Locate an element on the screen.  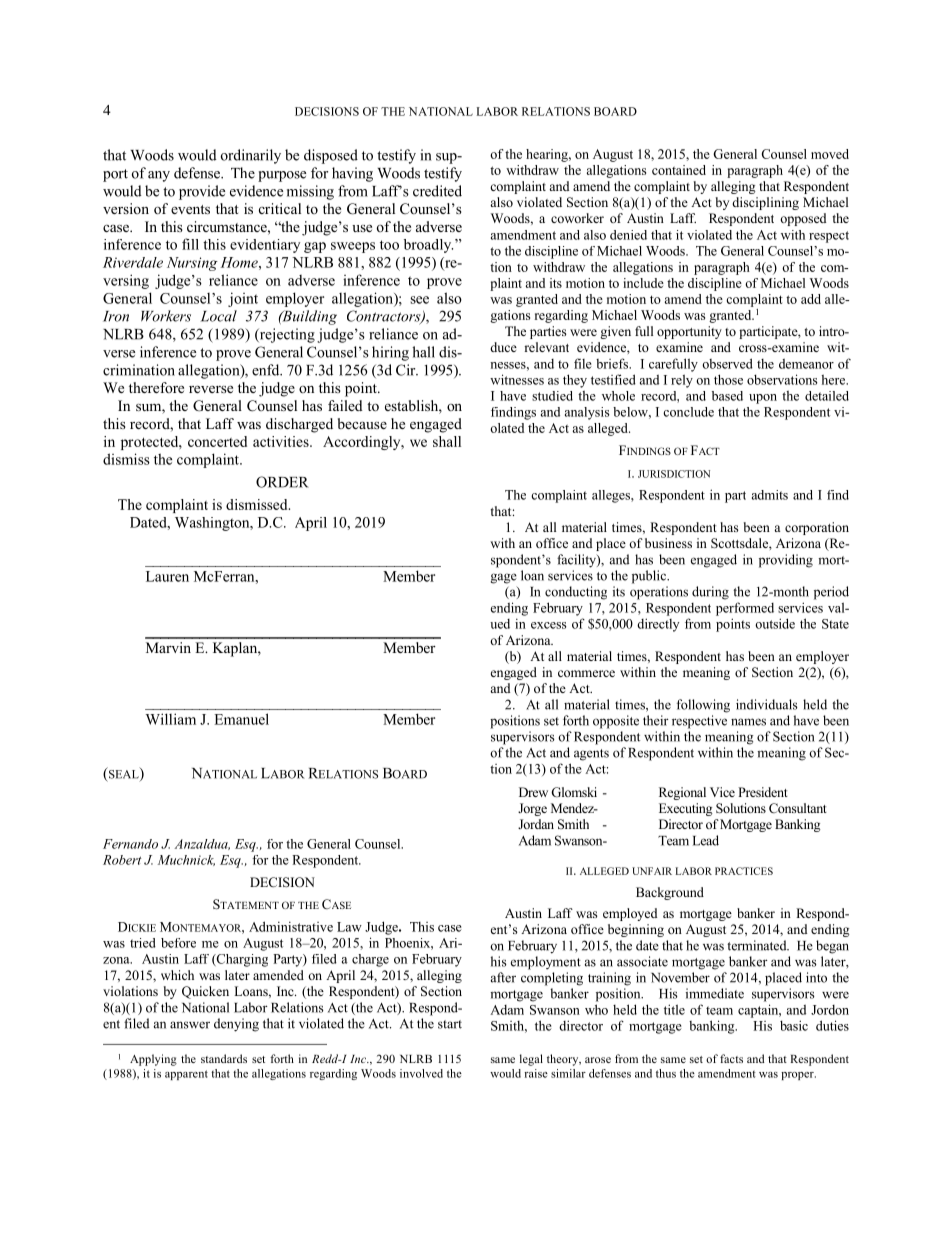
hiring is located at coordinates (390, 353).
